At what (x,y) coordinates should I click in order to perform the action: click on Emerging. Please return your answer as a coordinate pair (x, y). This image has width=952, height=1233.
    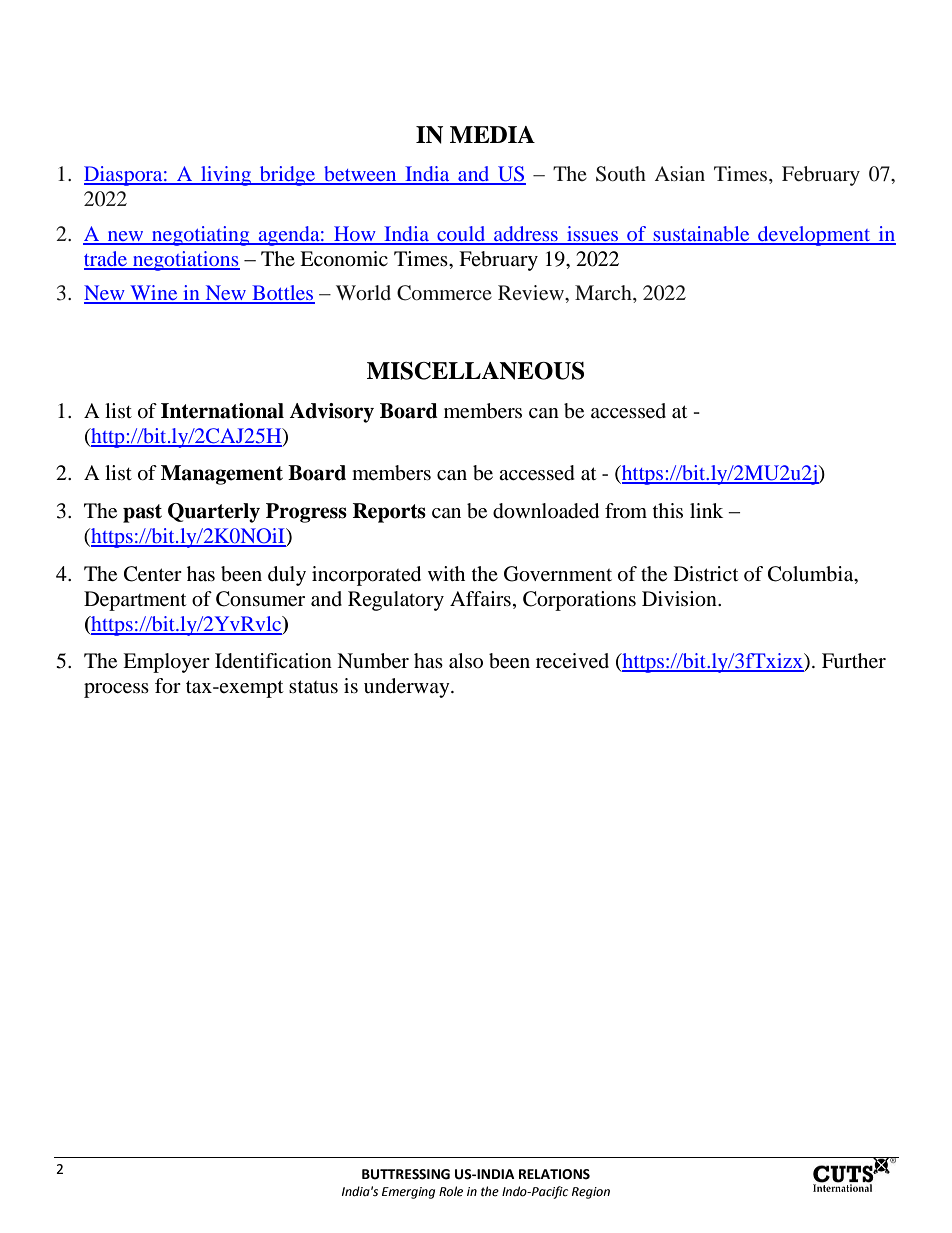
    Looking at the image, I should click on (408, 1193).
